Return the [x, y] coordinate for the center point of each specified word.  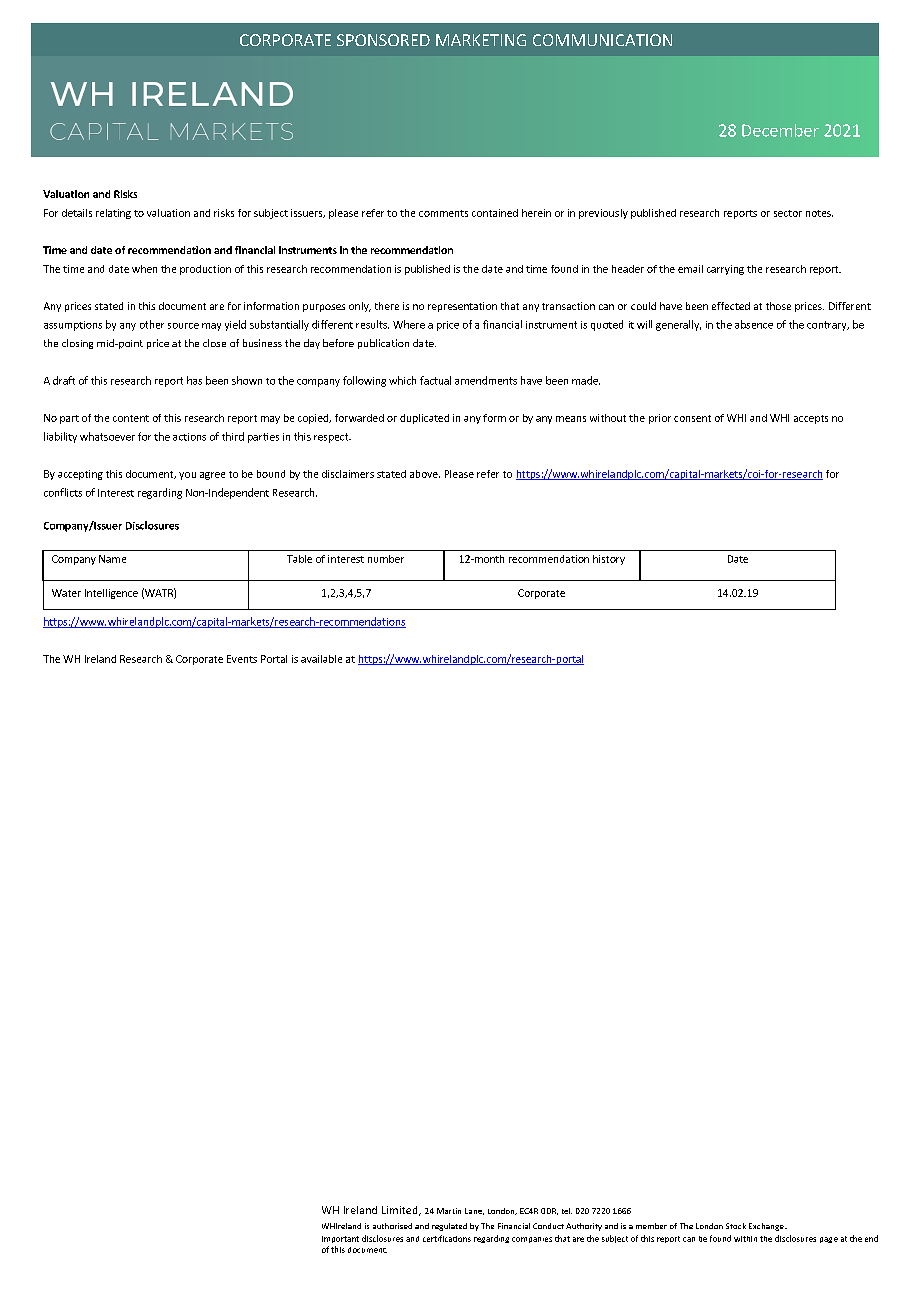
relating [113, 214]
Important [340, 1239]
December [780, 130]
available [321, 659]
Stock [736, 1226]
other [152, 324]
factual [435, 380]
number [386, 559]
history [609, 560]
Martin [449, 1211]
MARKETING [481, 40]
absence [754, 324]
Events [242, 659]
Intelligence [111, 594]
